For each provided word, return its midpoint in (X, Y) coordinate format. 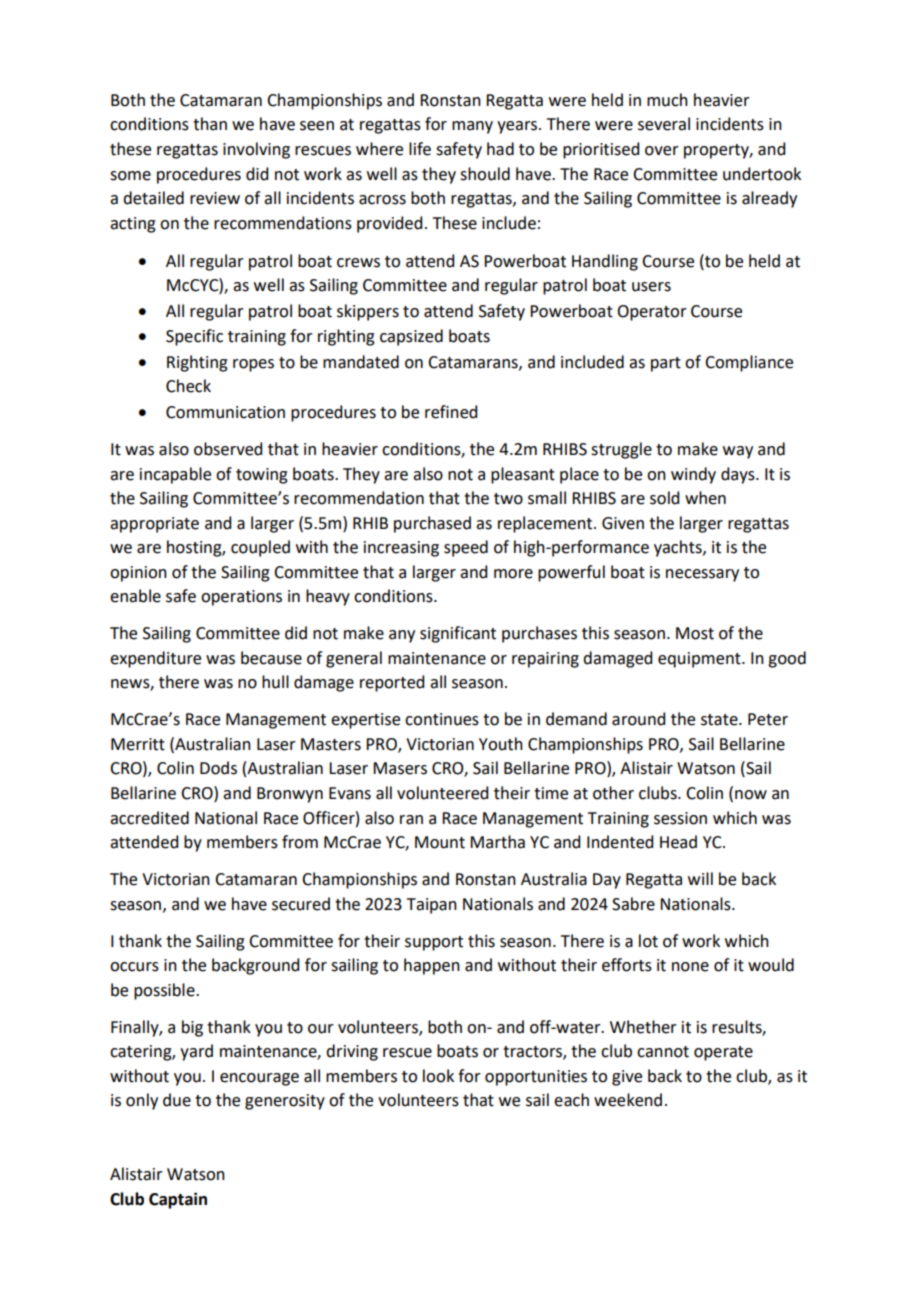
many (472, 127)
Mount (440, 842)
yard (196, 1052)
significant (458, 634)
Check (188, 386)
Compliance (749, 363)
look (438, 1076)
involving (256, 150)
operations (241, 598)
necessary (702, 575)
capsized (411, 337)
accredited (149, 818)
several (664, 124)
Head (678, 842)
